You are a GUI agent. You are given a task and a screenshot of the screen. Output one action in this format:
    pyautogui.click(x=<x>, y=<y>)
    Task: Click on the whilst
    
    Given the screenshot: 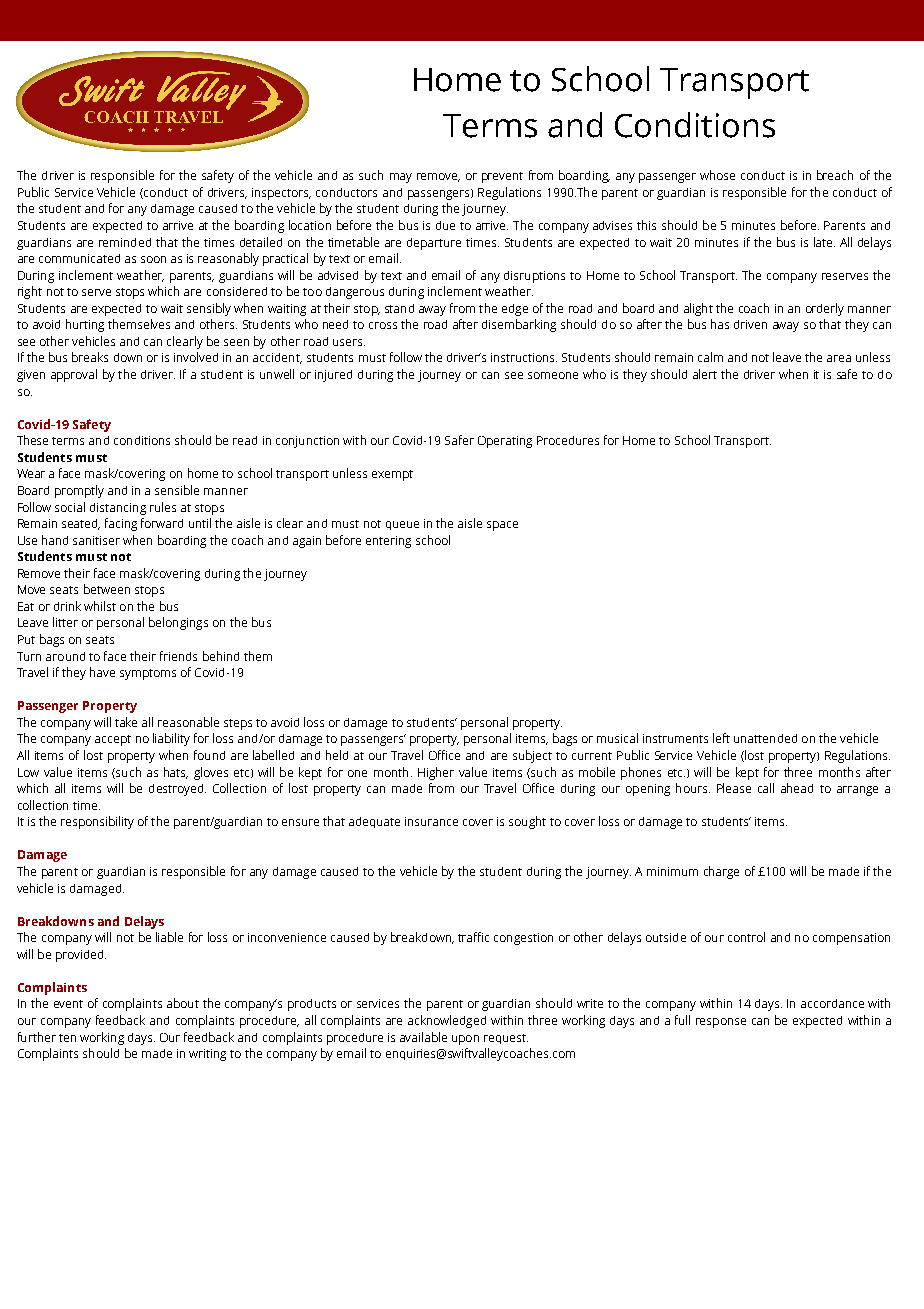 What is the action you would take?
    pyautogui.click(x=100, y=606)
